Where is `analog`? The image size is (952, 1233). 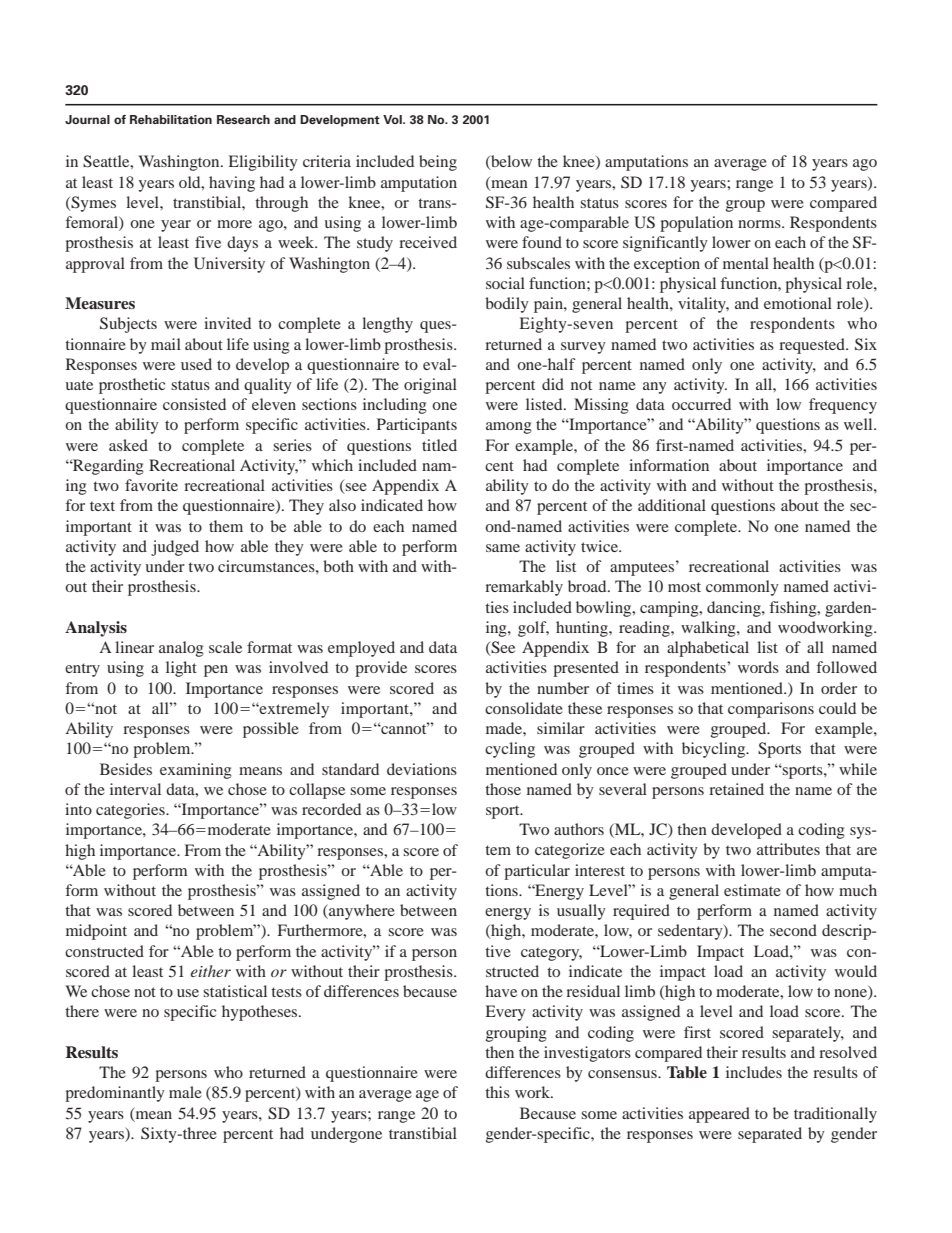
analog is located at coordinates (181, 649).
